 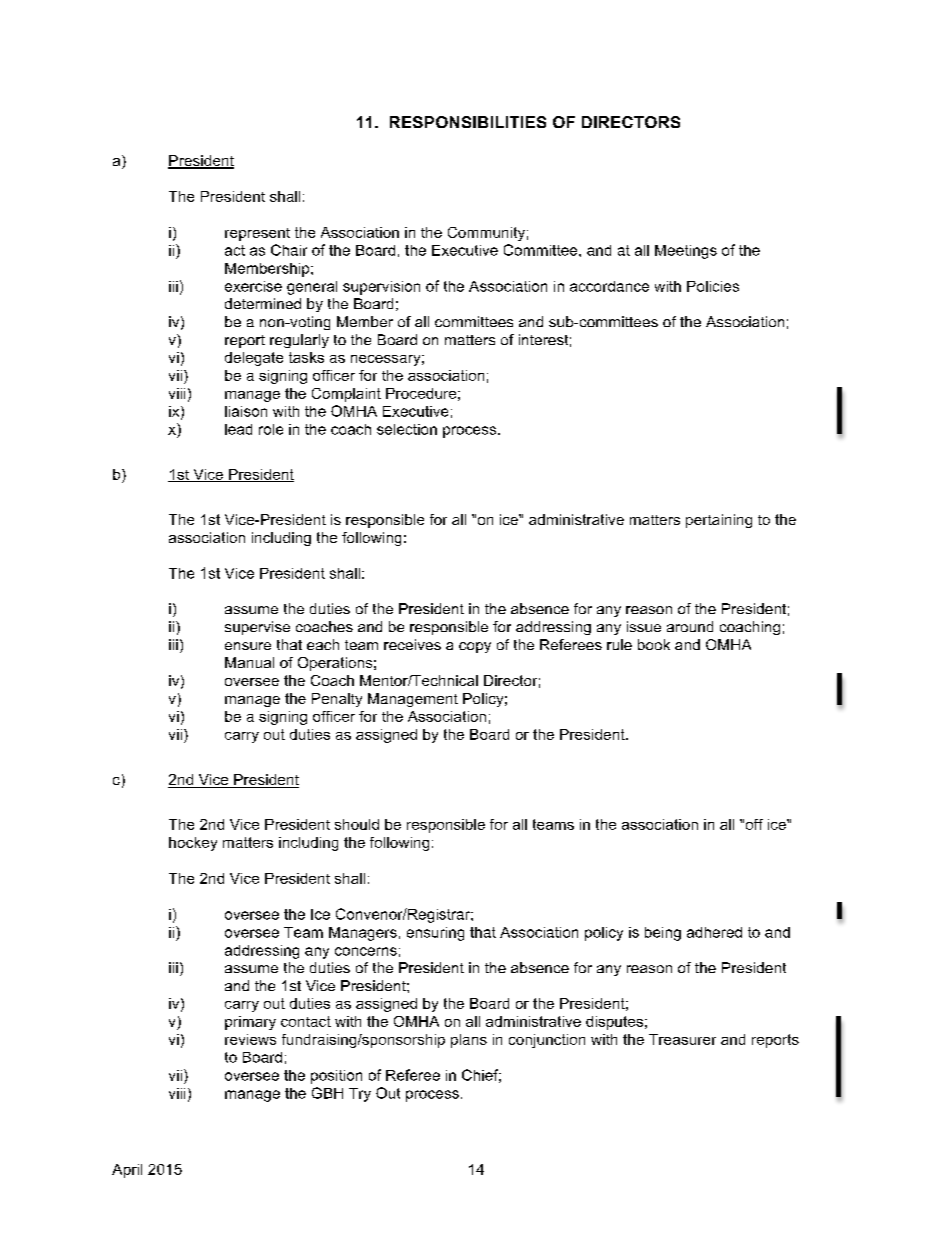 I want to click on ensuring, so click(x=435, y=934).
